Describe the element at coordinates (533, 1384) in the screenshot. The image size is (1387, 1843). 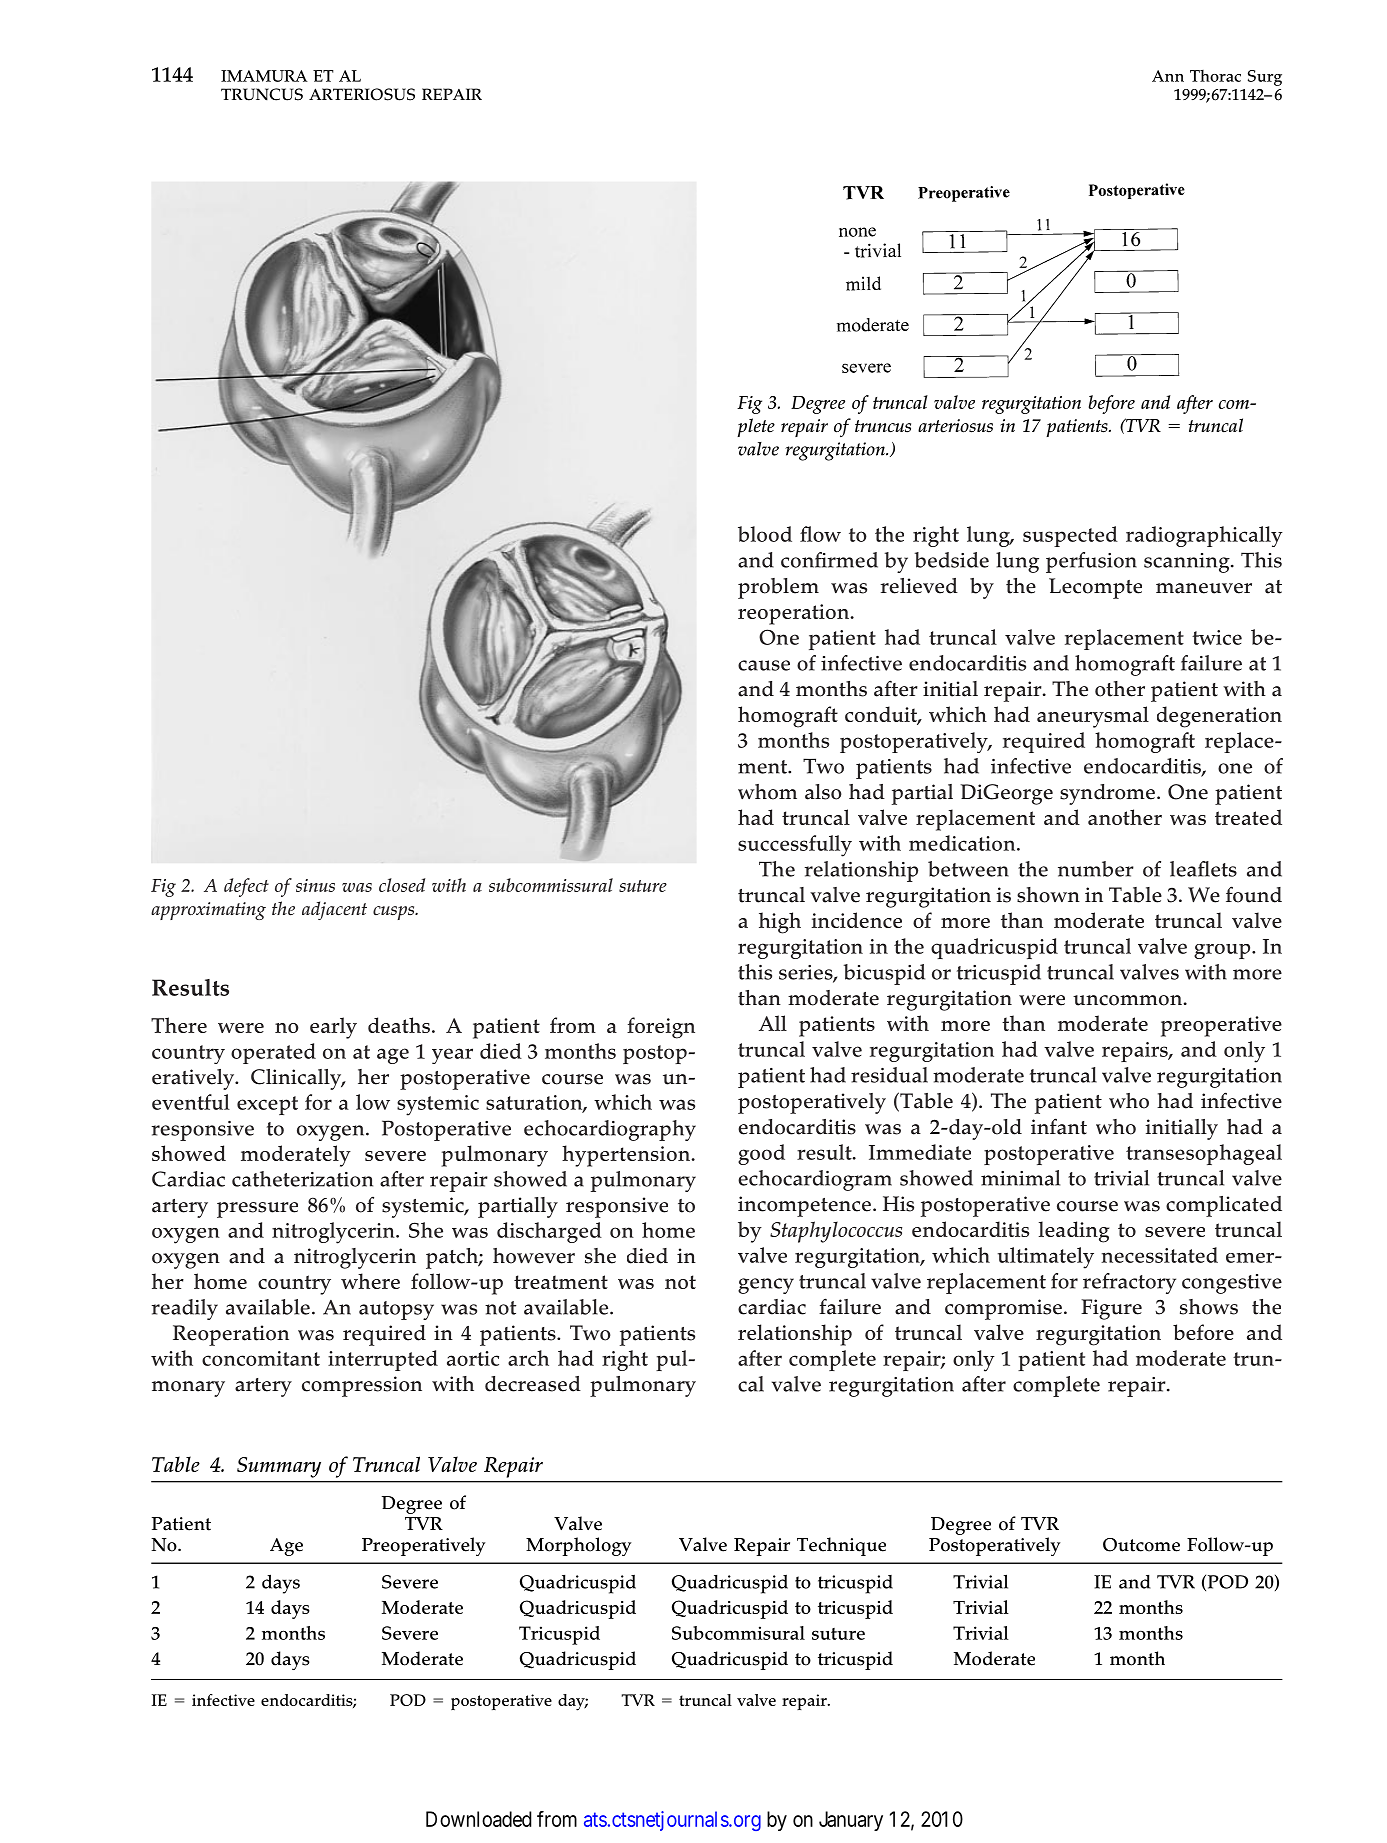
I see `decreased` at that location.
